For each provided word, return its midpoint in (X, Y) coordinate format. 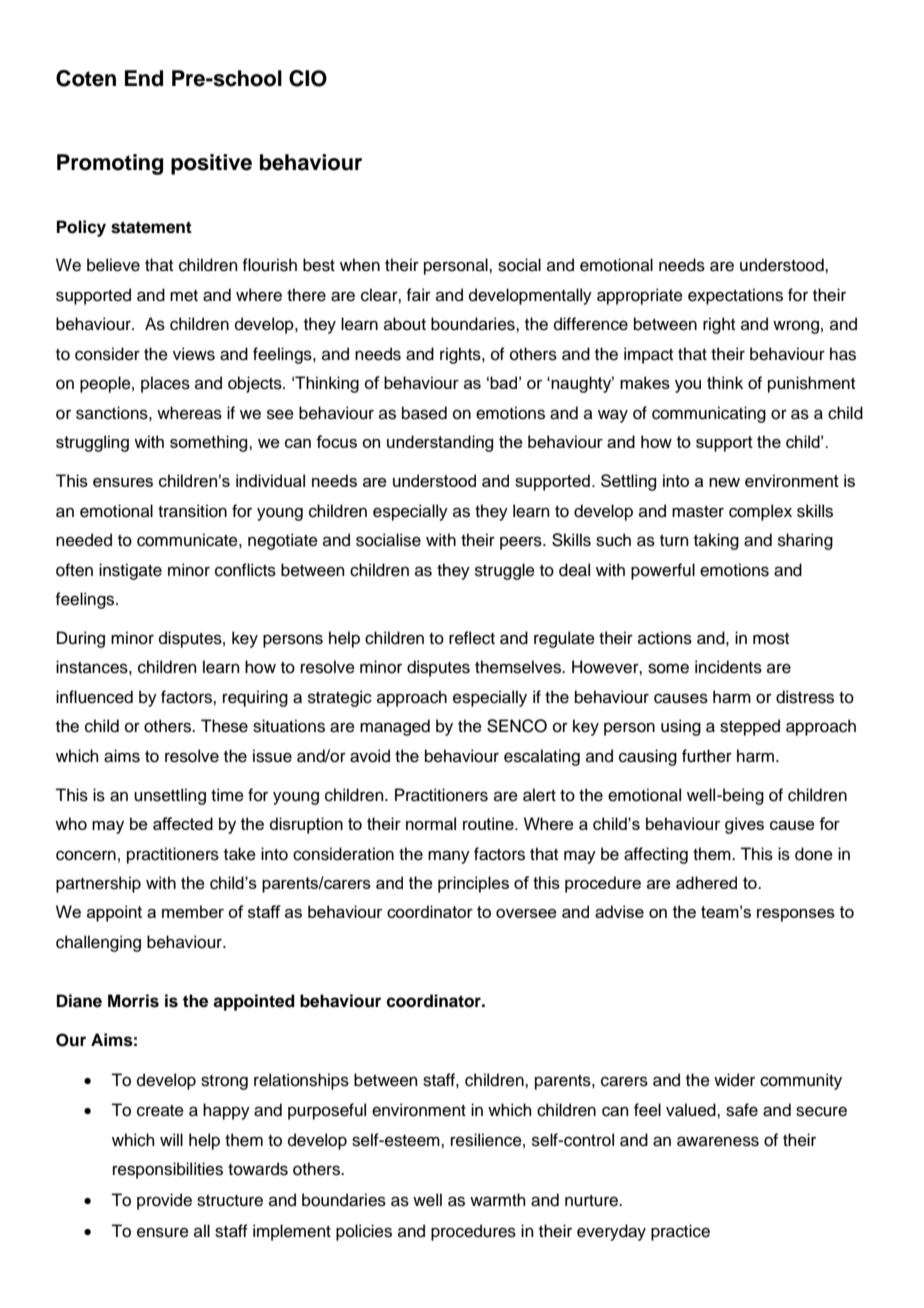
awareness (718, 1141)
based (424, 413)
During (81, 639)
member (193, 911)
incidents (728, 667)
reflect (472, 638)
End (144, 78)
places (165, 384)
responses (796, 915)
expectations (735, 296)
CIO (308, 78)
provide (164, 1201)
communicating (709, 414)
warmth (498, 1200)
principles (473, 884)
